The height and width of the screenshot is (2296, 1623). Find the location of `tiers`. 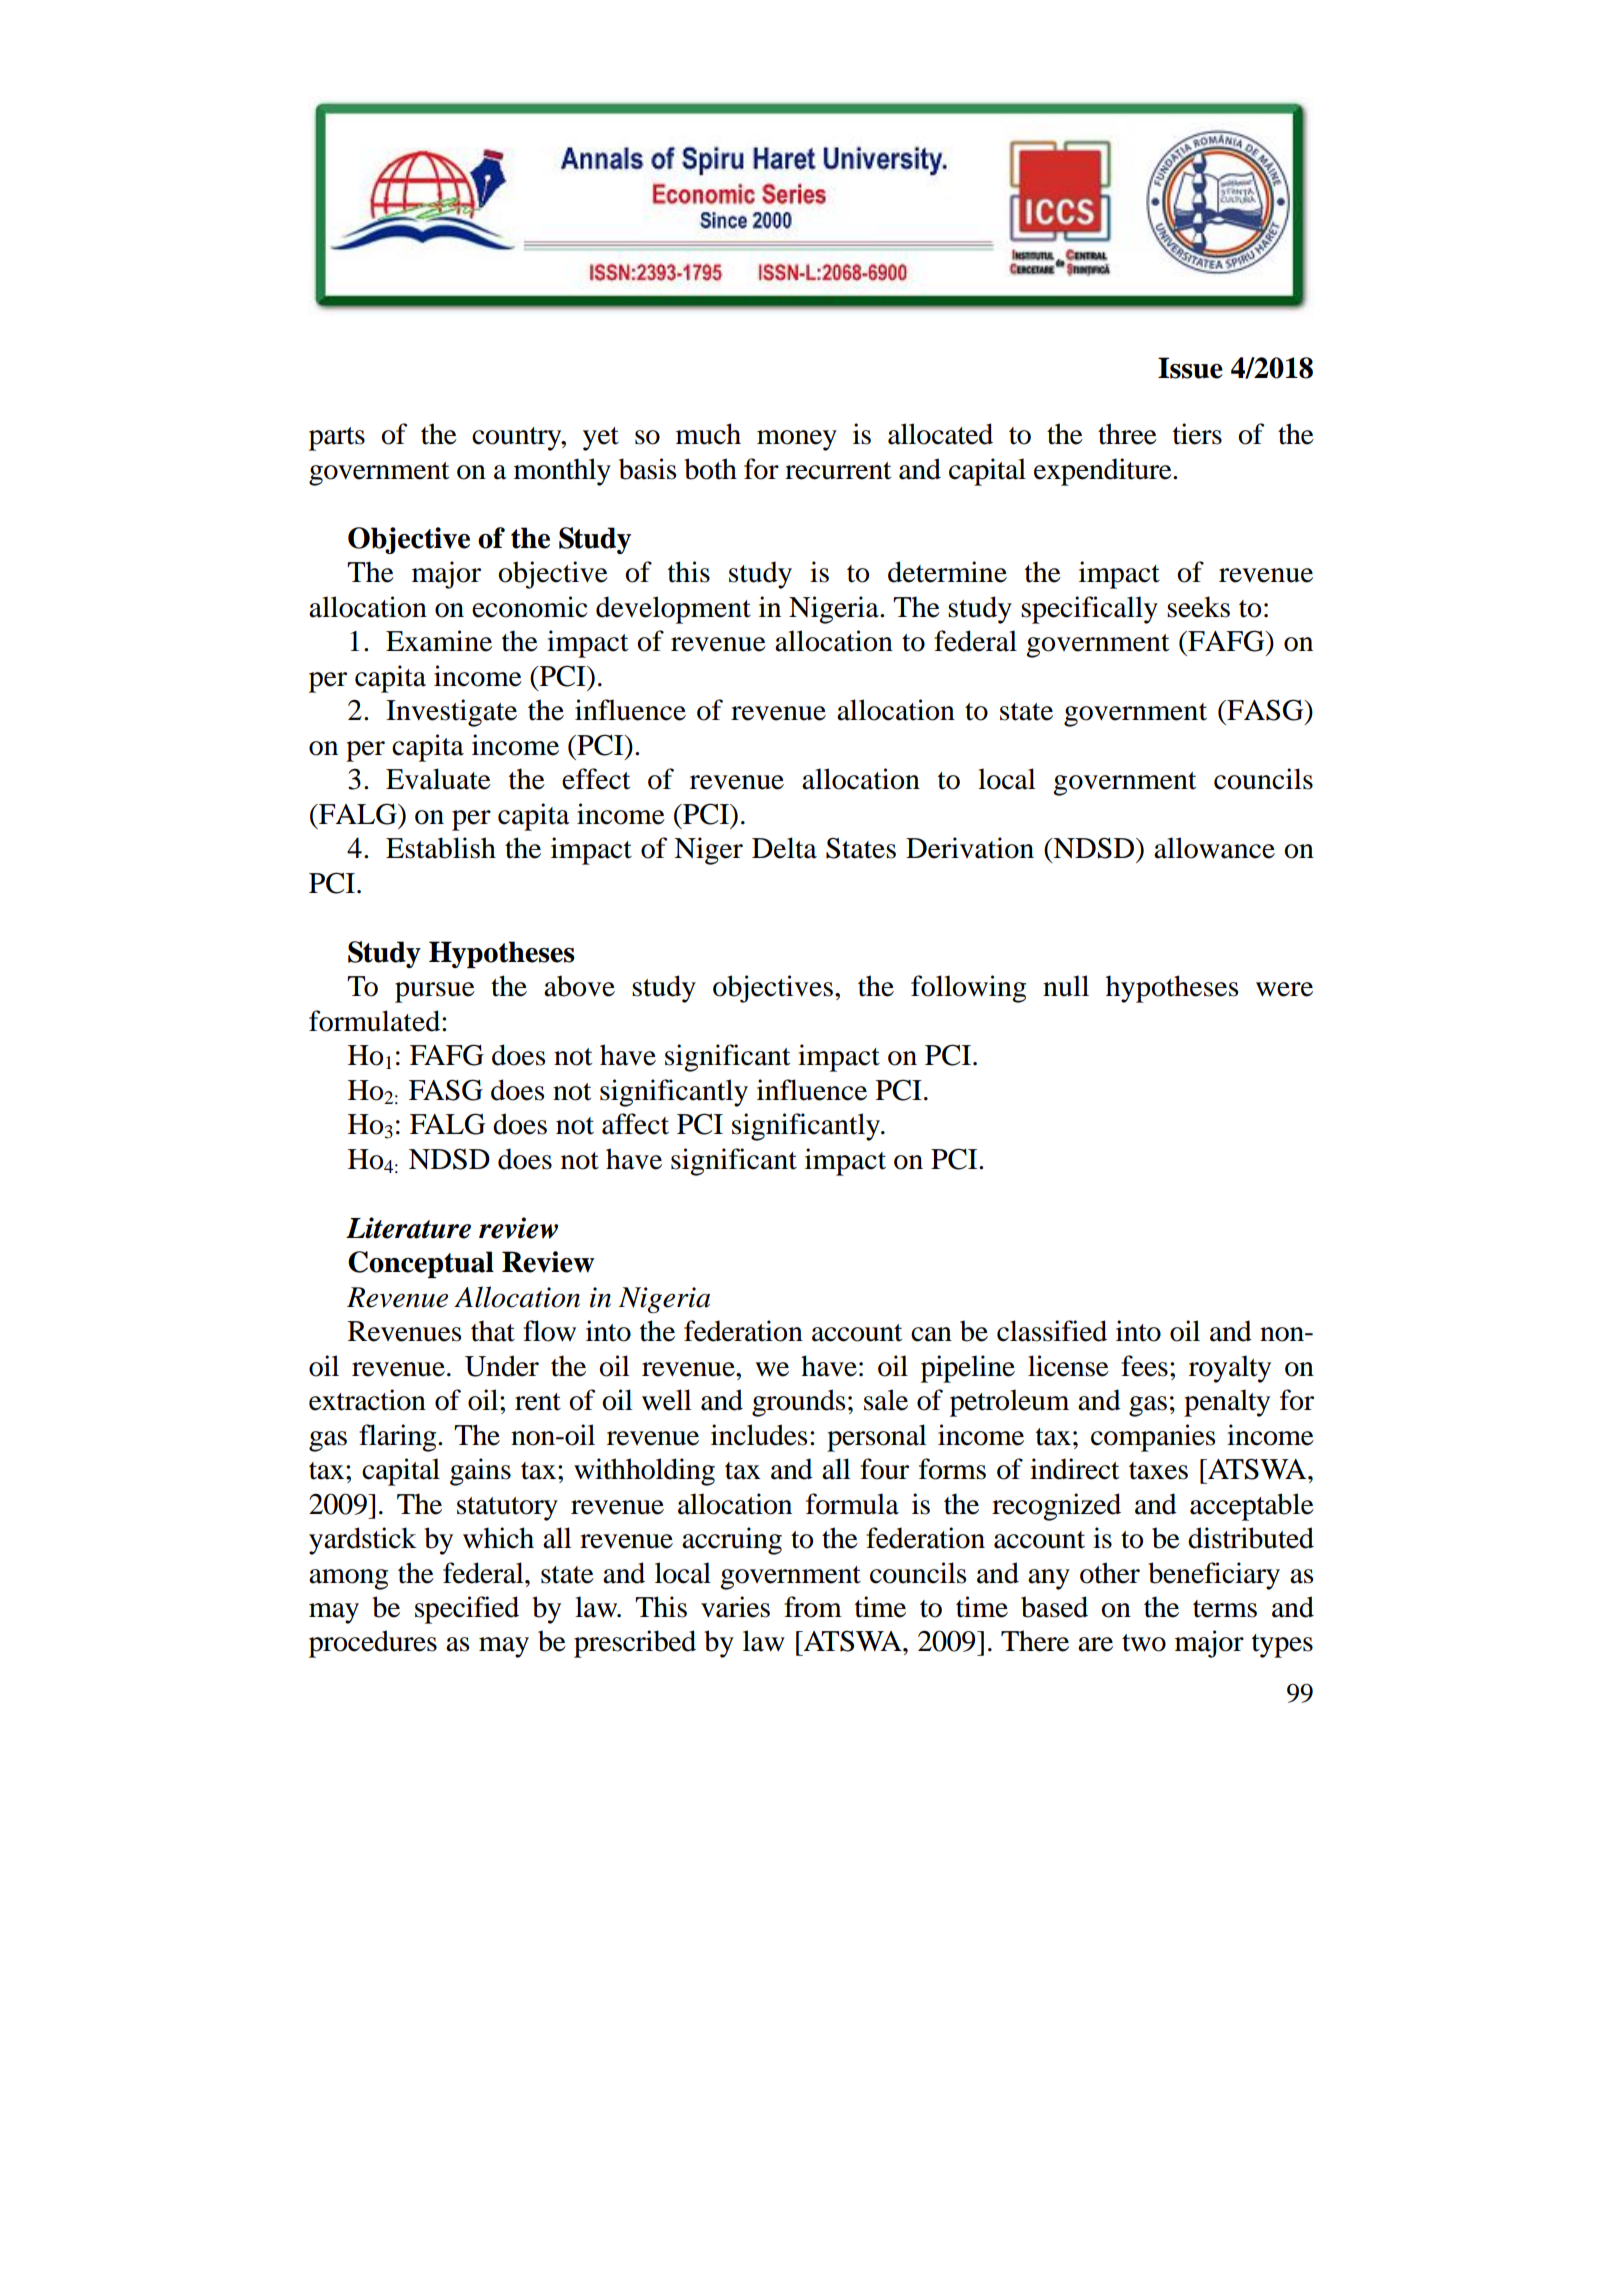

tiers is located at coordinates (1197, 434).
